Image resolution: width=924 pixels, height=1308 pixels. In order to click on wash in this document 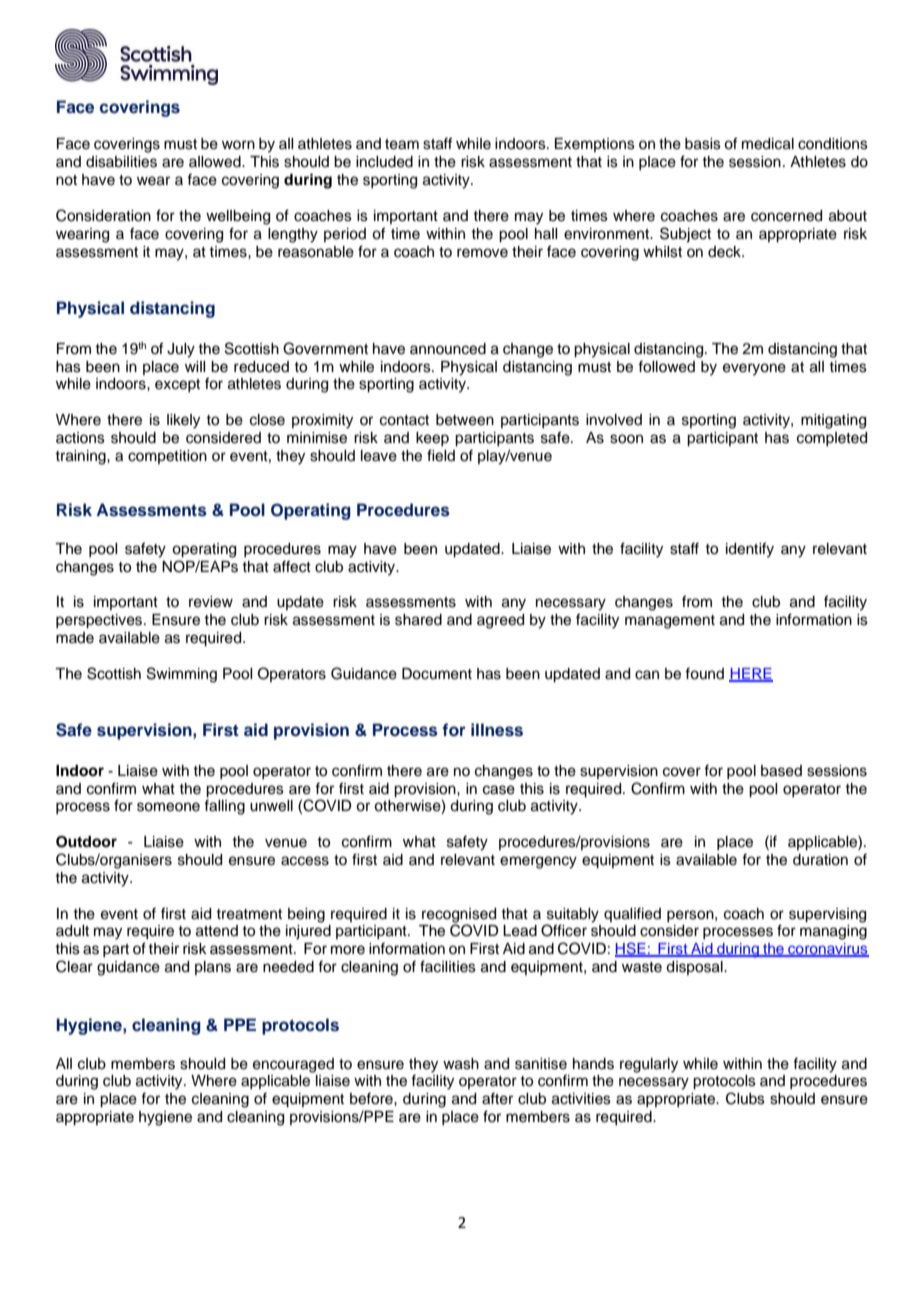, I will do `click(461, 1064)`.
